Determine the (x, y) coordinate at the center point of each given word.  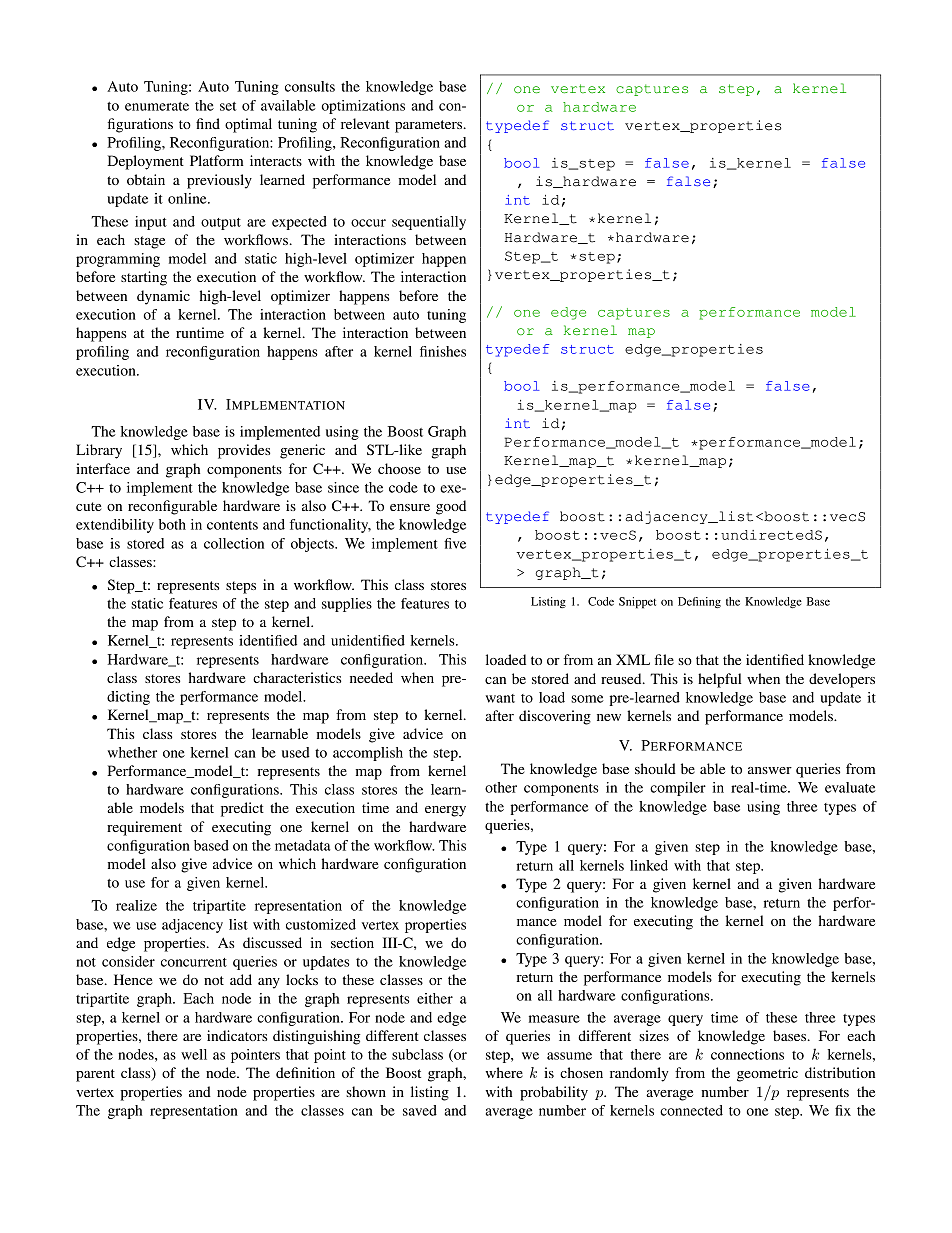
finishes (443, 351)
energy (445, 811)
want (500, 698)
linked (649, 865)
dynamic (163, 297)
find (208, 123)
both (172, 524)
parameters (430, 126)
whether (132, 752)
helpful (720, 680)
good (451, 507)
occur (368, 223)
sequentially (429, 223)
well (194, 1054)
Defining (699, 602)
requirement (144, 828)
